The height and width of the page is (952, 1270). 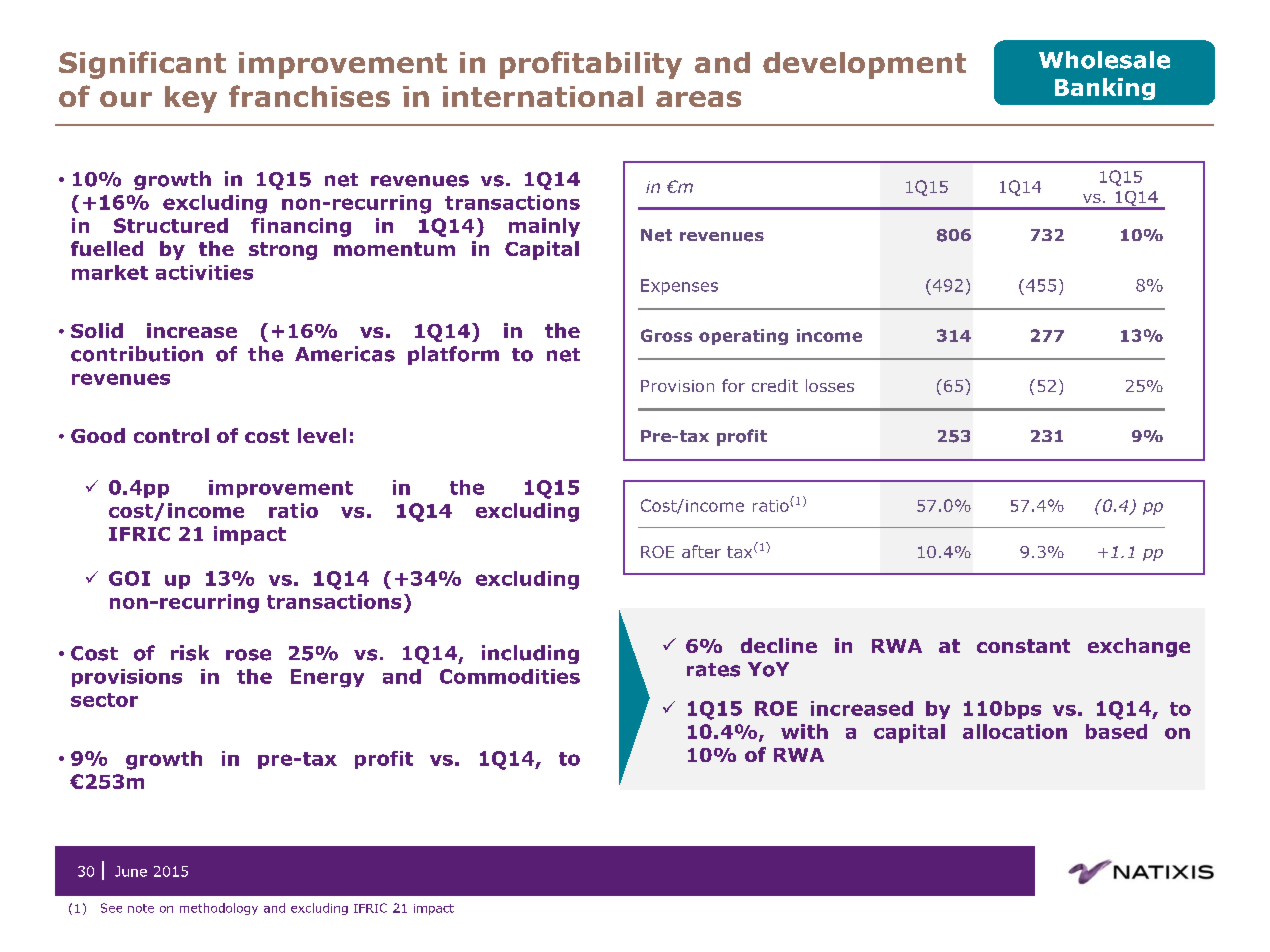 I want to click on after, so click(x=701, y=551).
